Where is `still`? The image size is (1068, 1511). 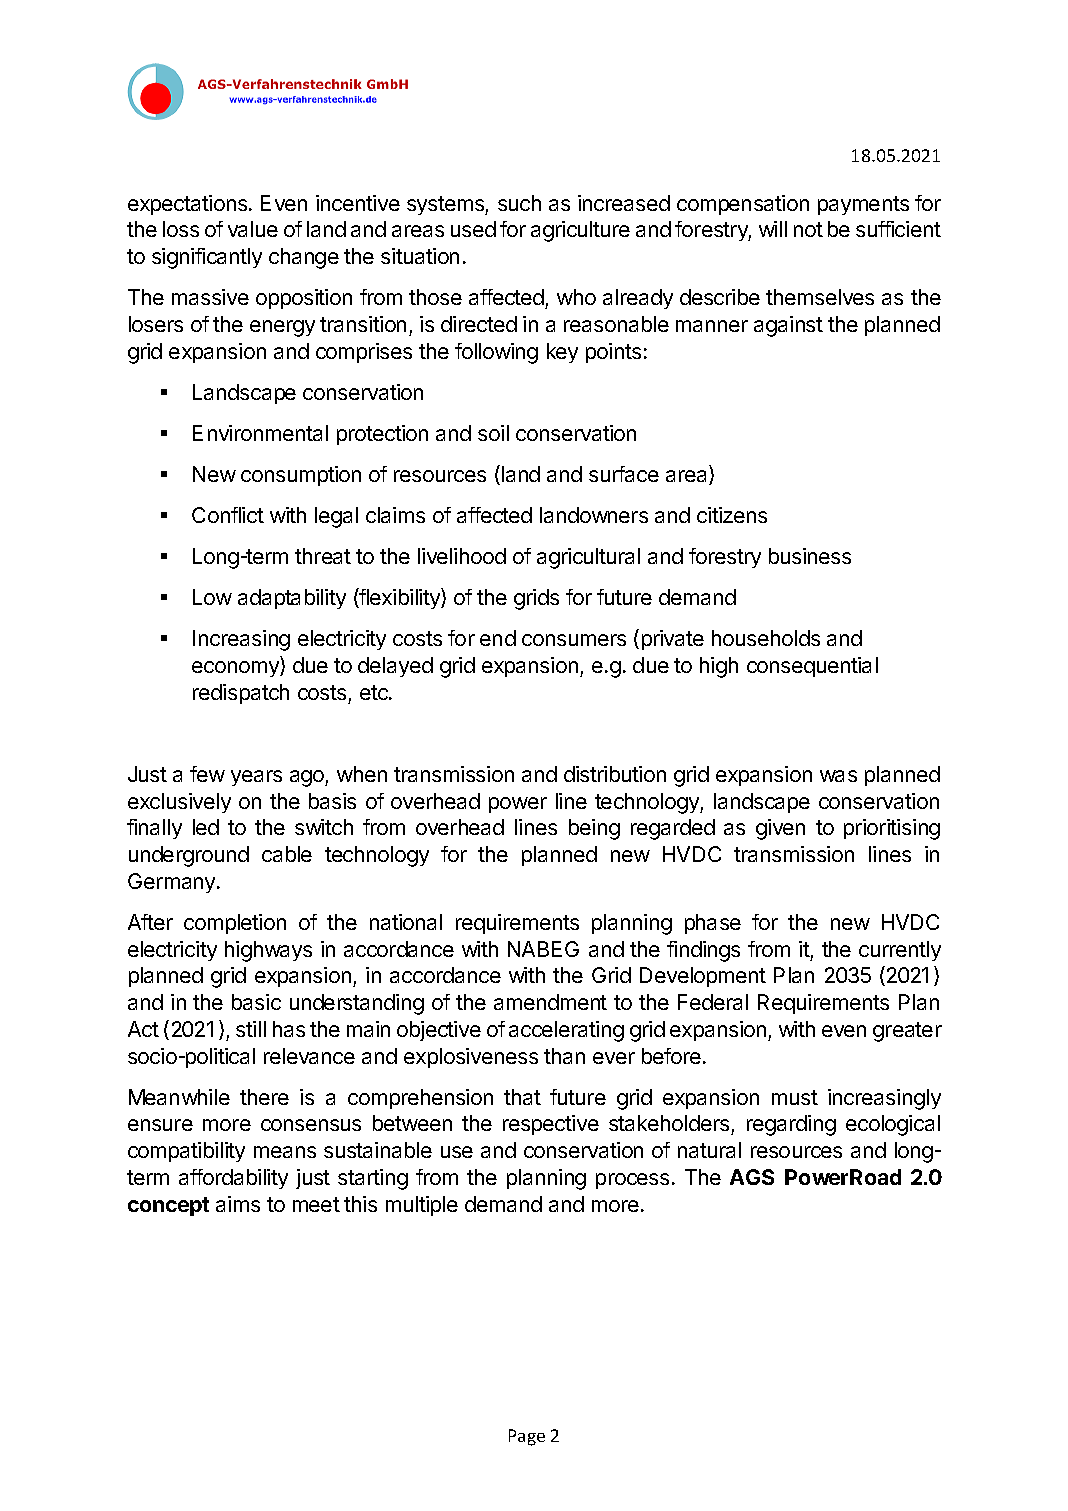
still is located at coordinates (251, 1029).
